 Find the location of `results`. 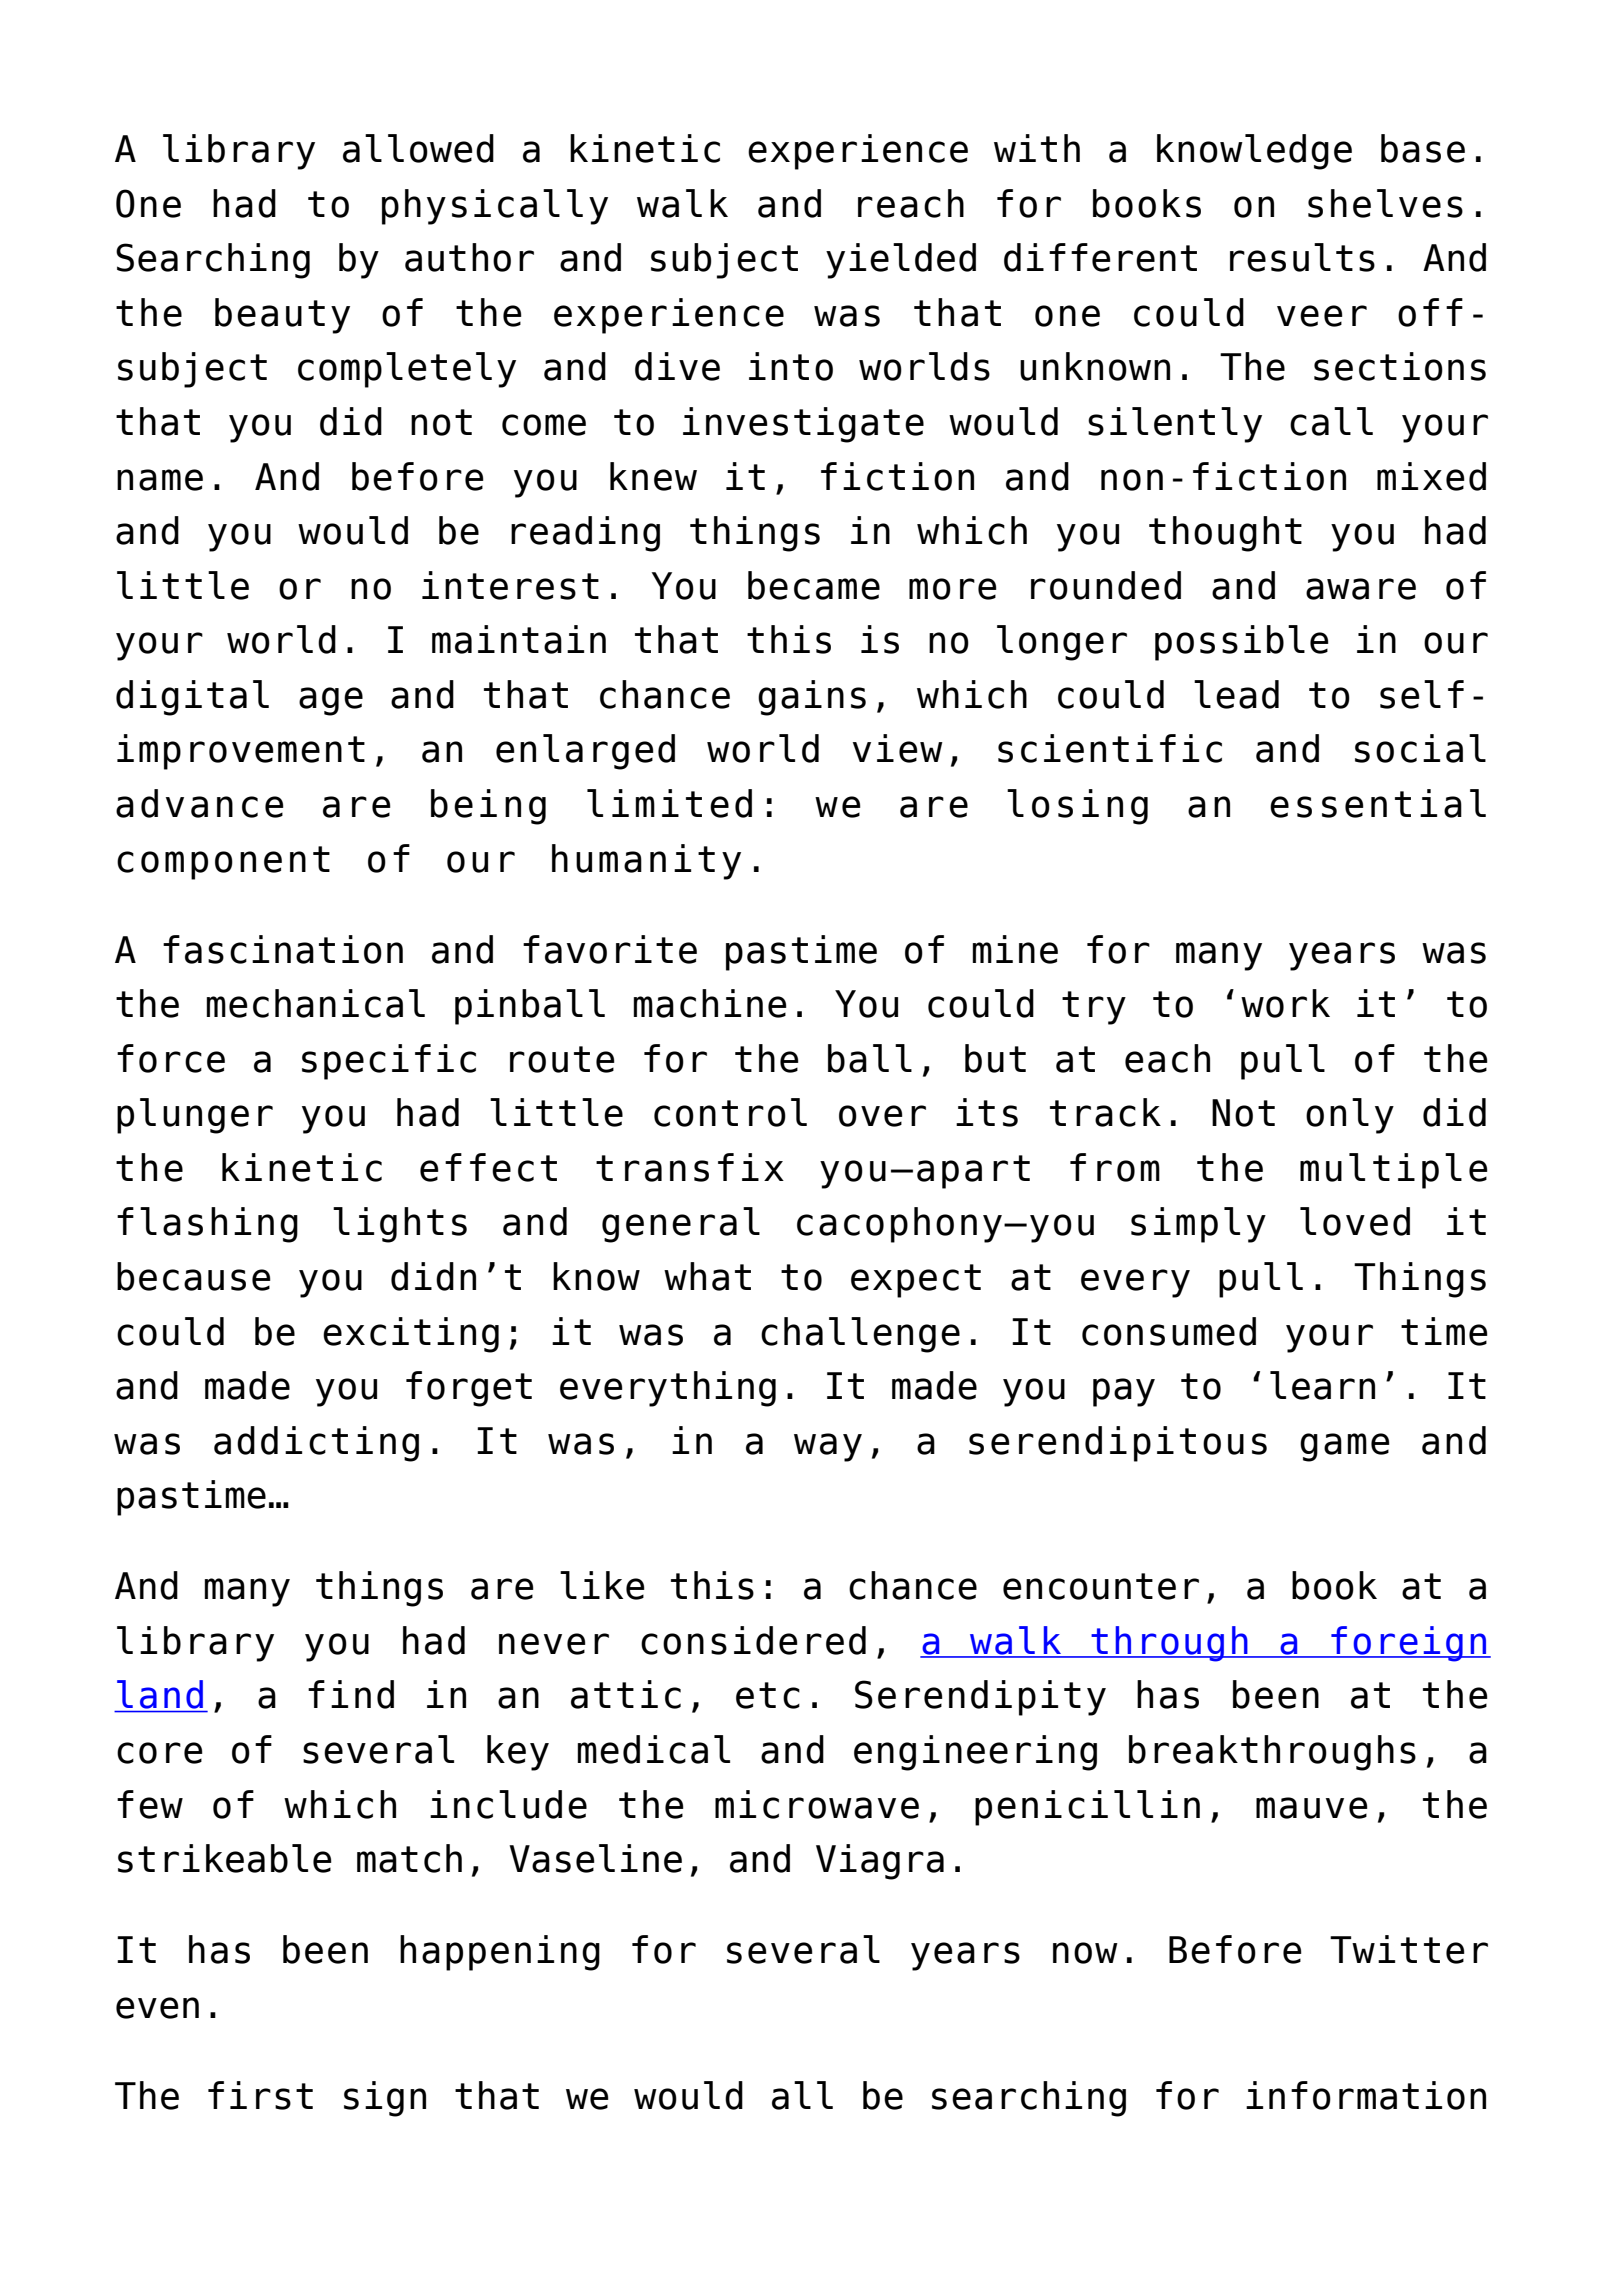

results is located at coordinates (1302, 257).
